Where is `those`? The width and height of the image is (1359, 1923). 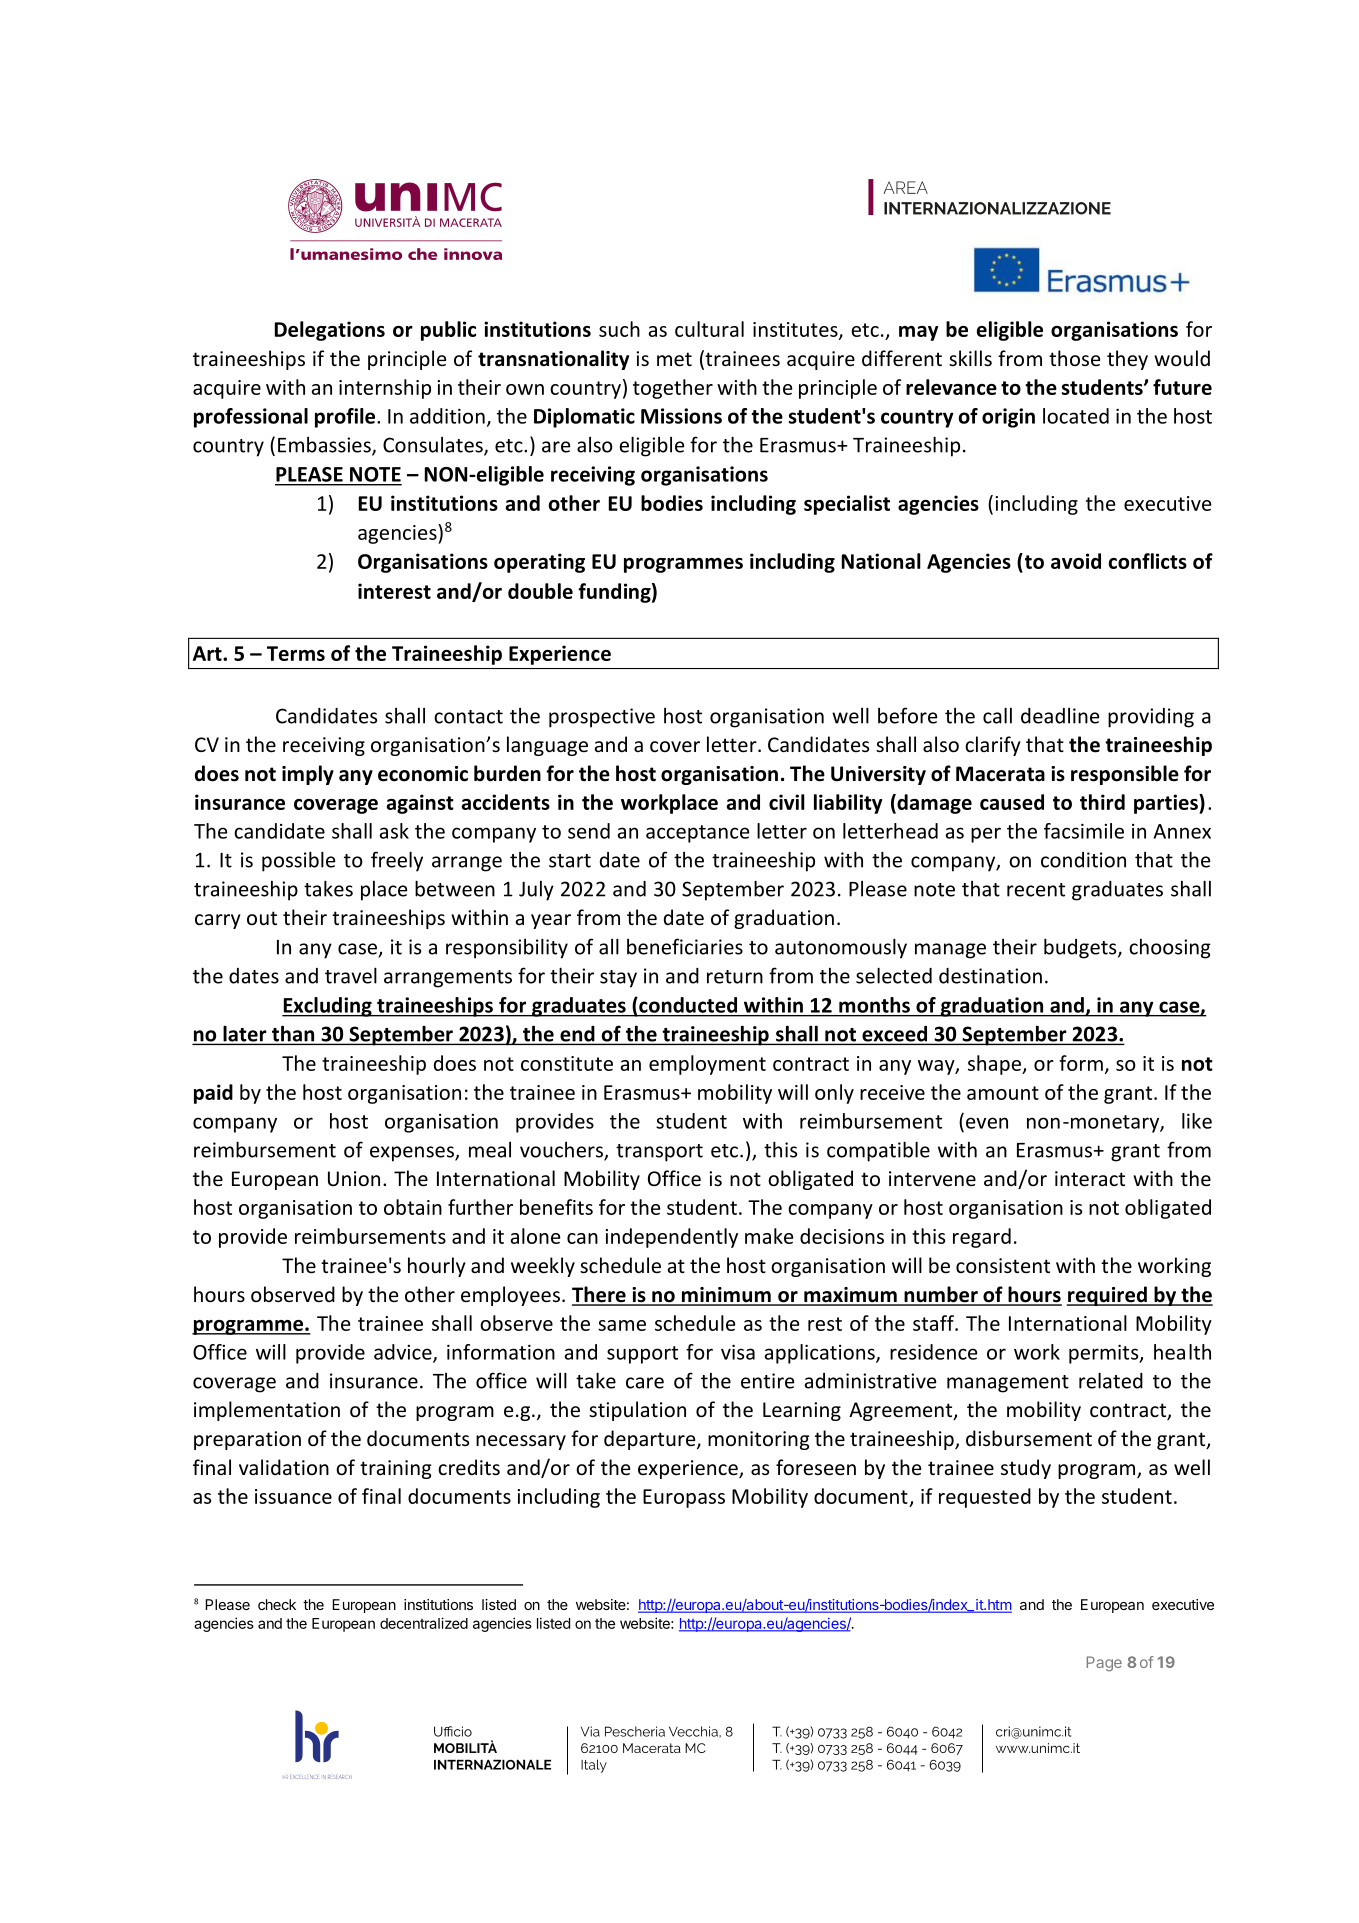
those is located at coordinates (1074, 358).
